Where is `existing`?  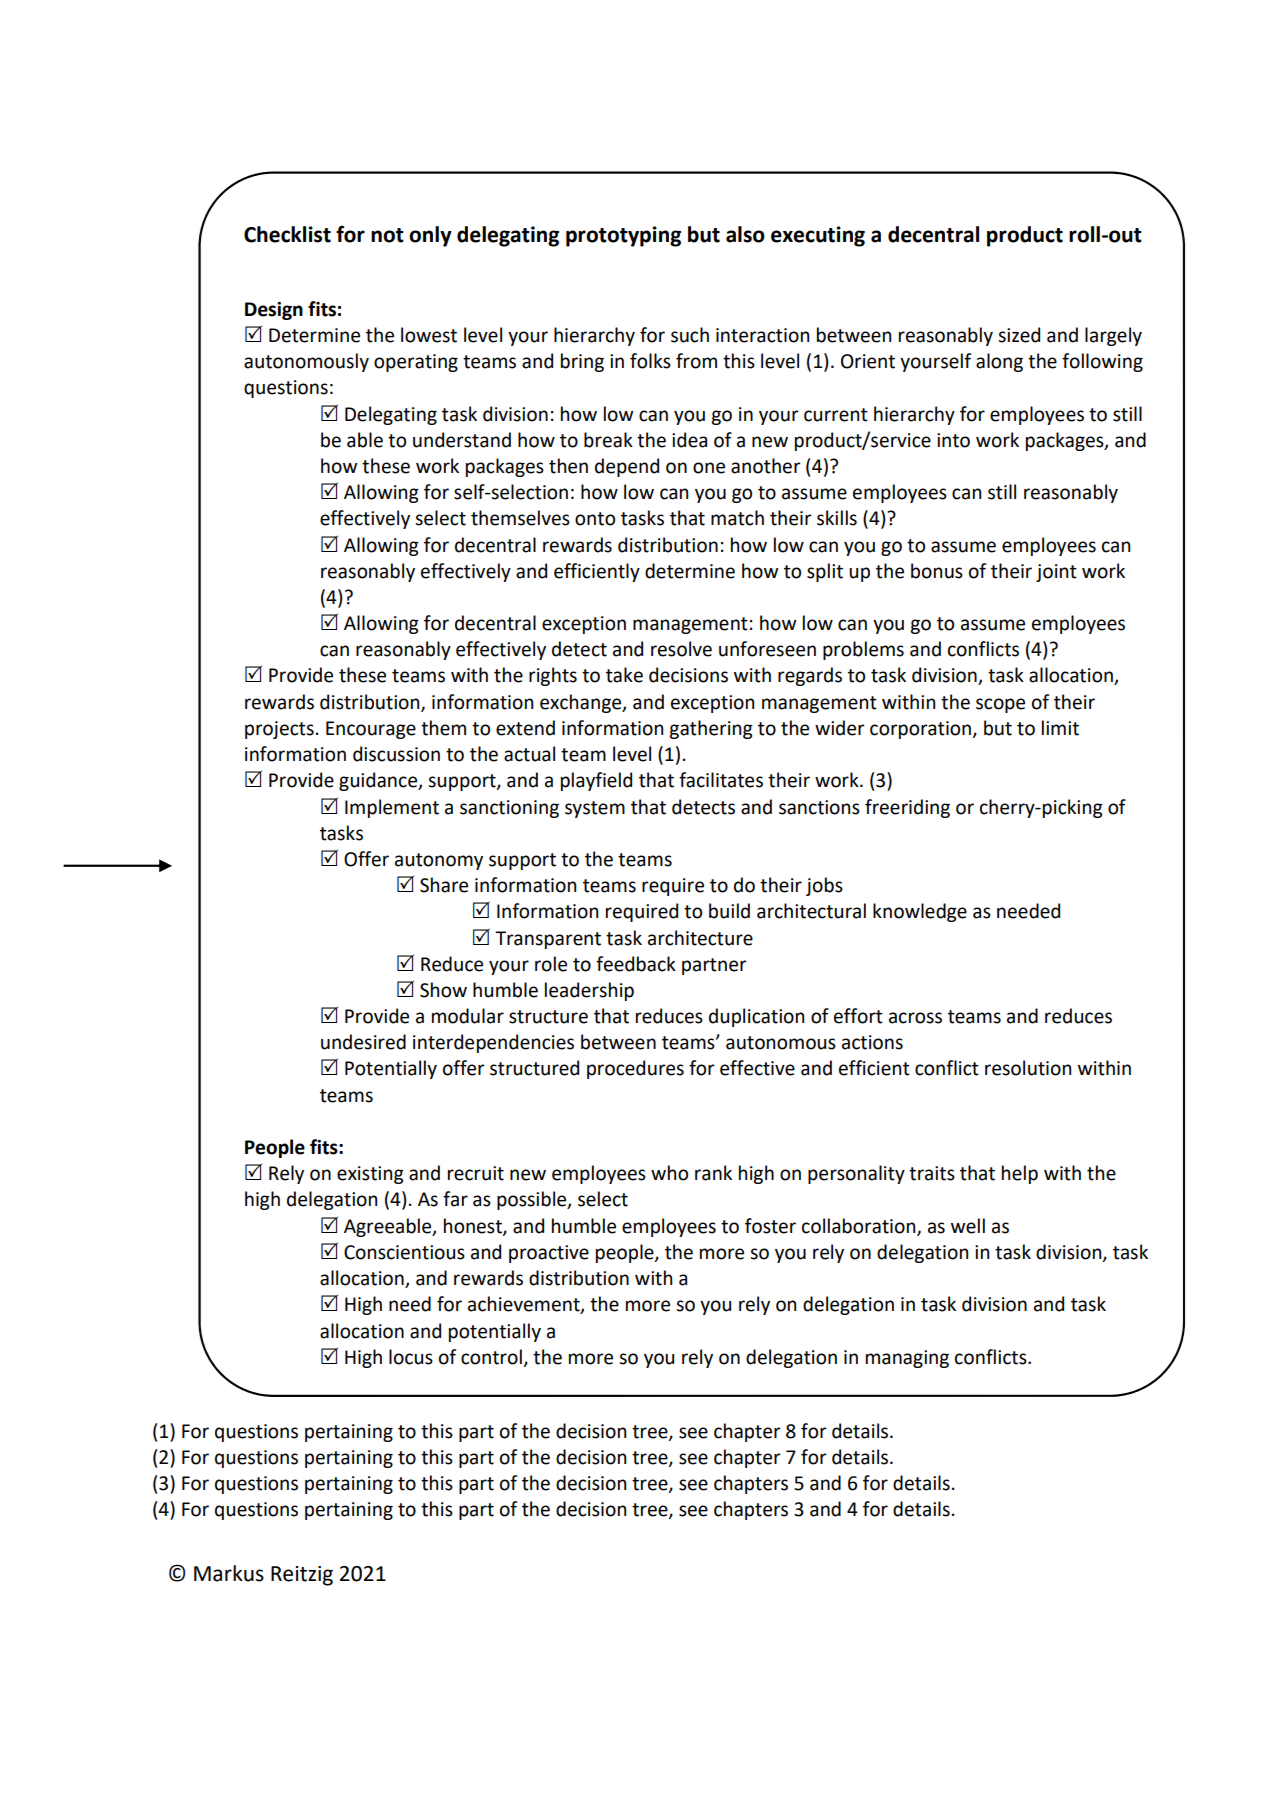 existing is located at coordinates (370, 1175).
